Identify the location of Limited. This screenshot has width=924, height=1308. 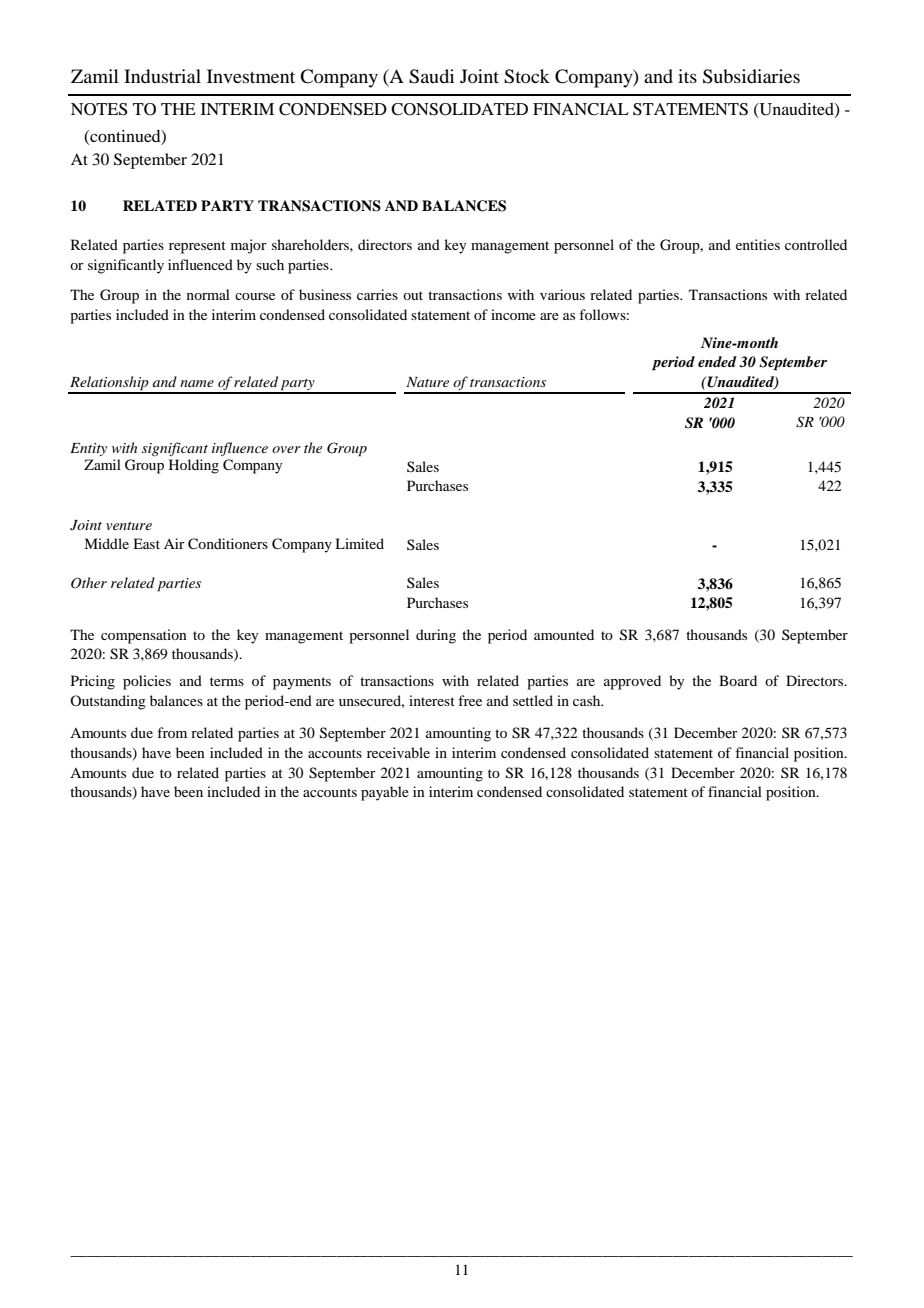
(359, 543).
